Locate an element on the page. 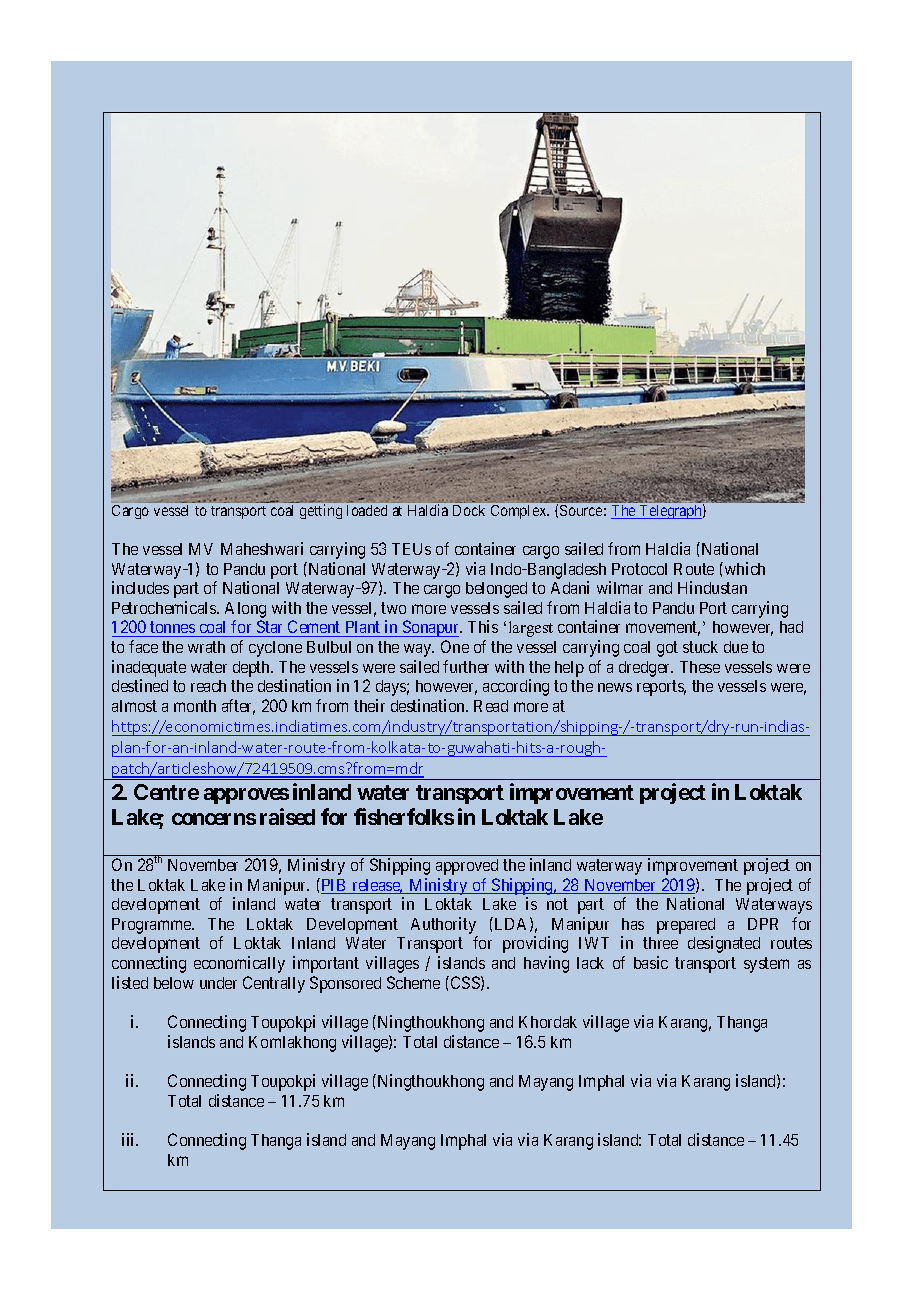  Along is located at coordinates (245, 610).
